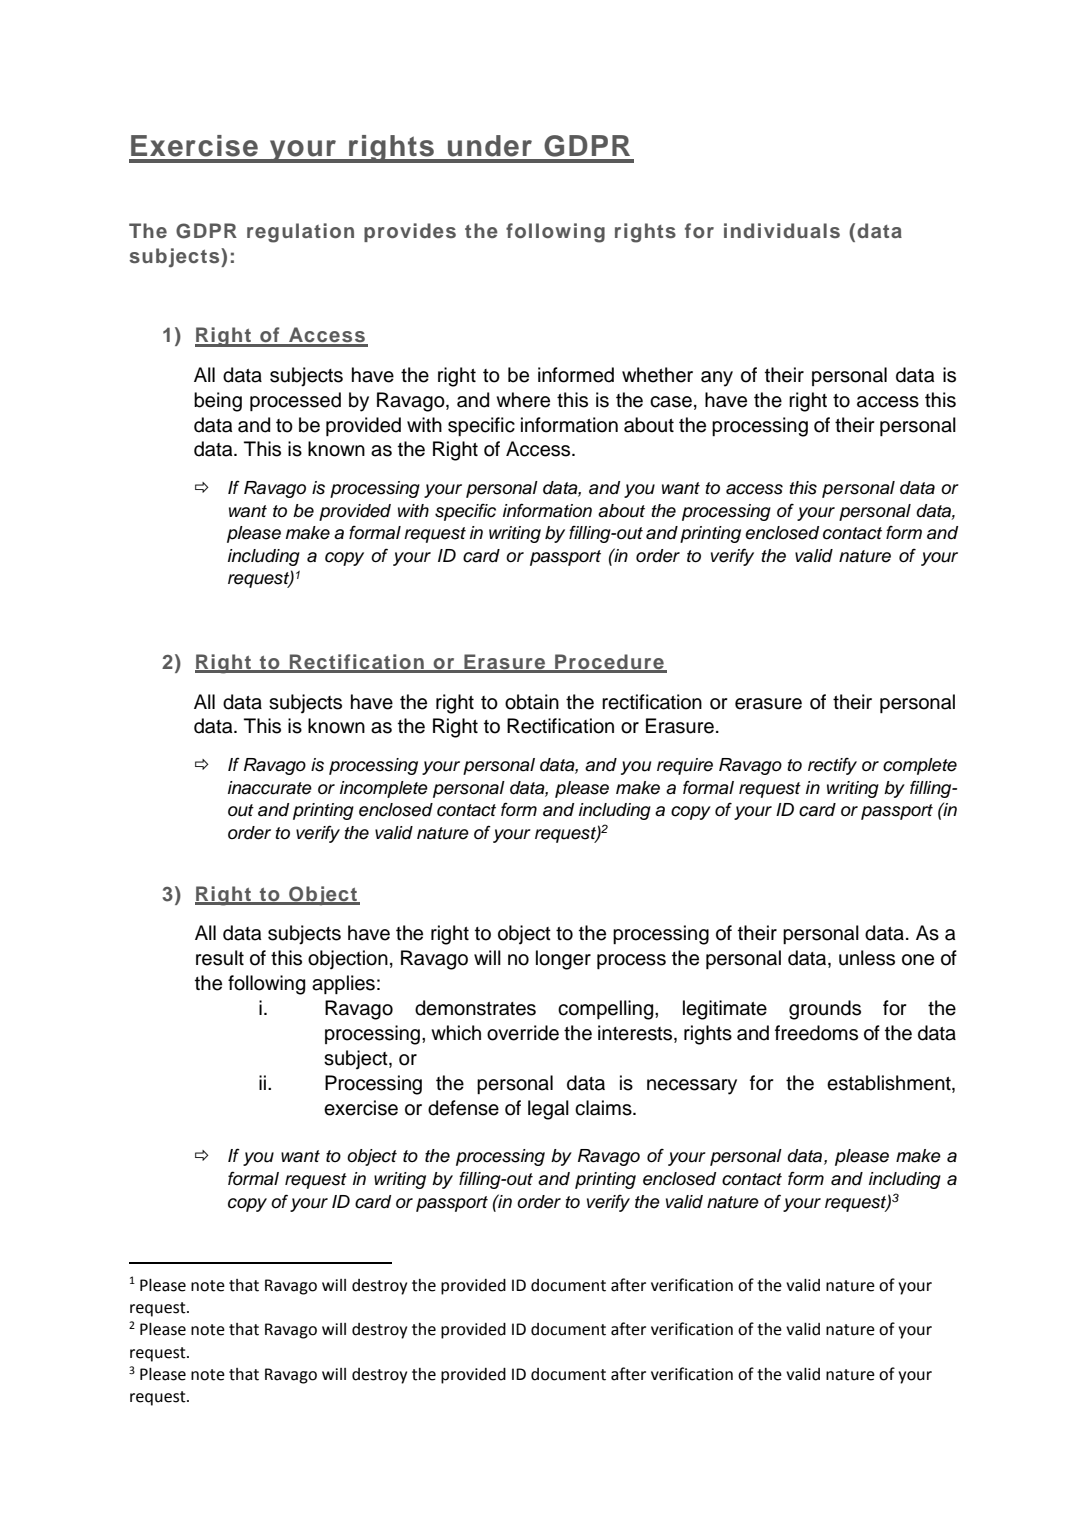 Image resolution: width=1086 pixels, height=1536 pixels. What do you see at coordinates (410, 232) in the screenshot?
I see `provides` at bounding box center [410, 232].
